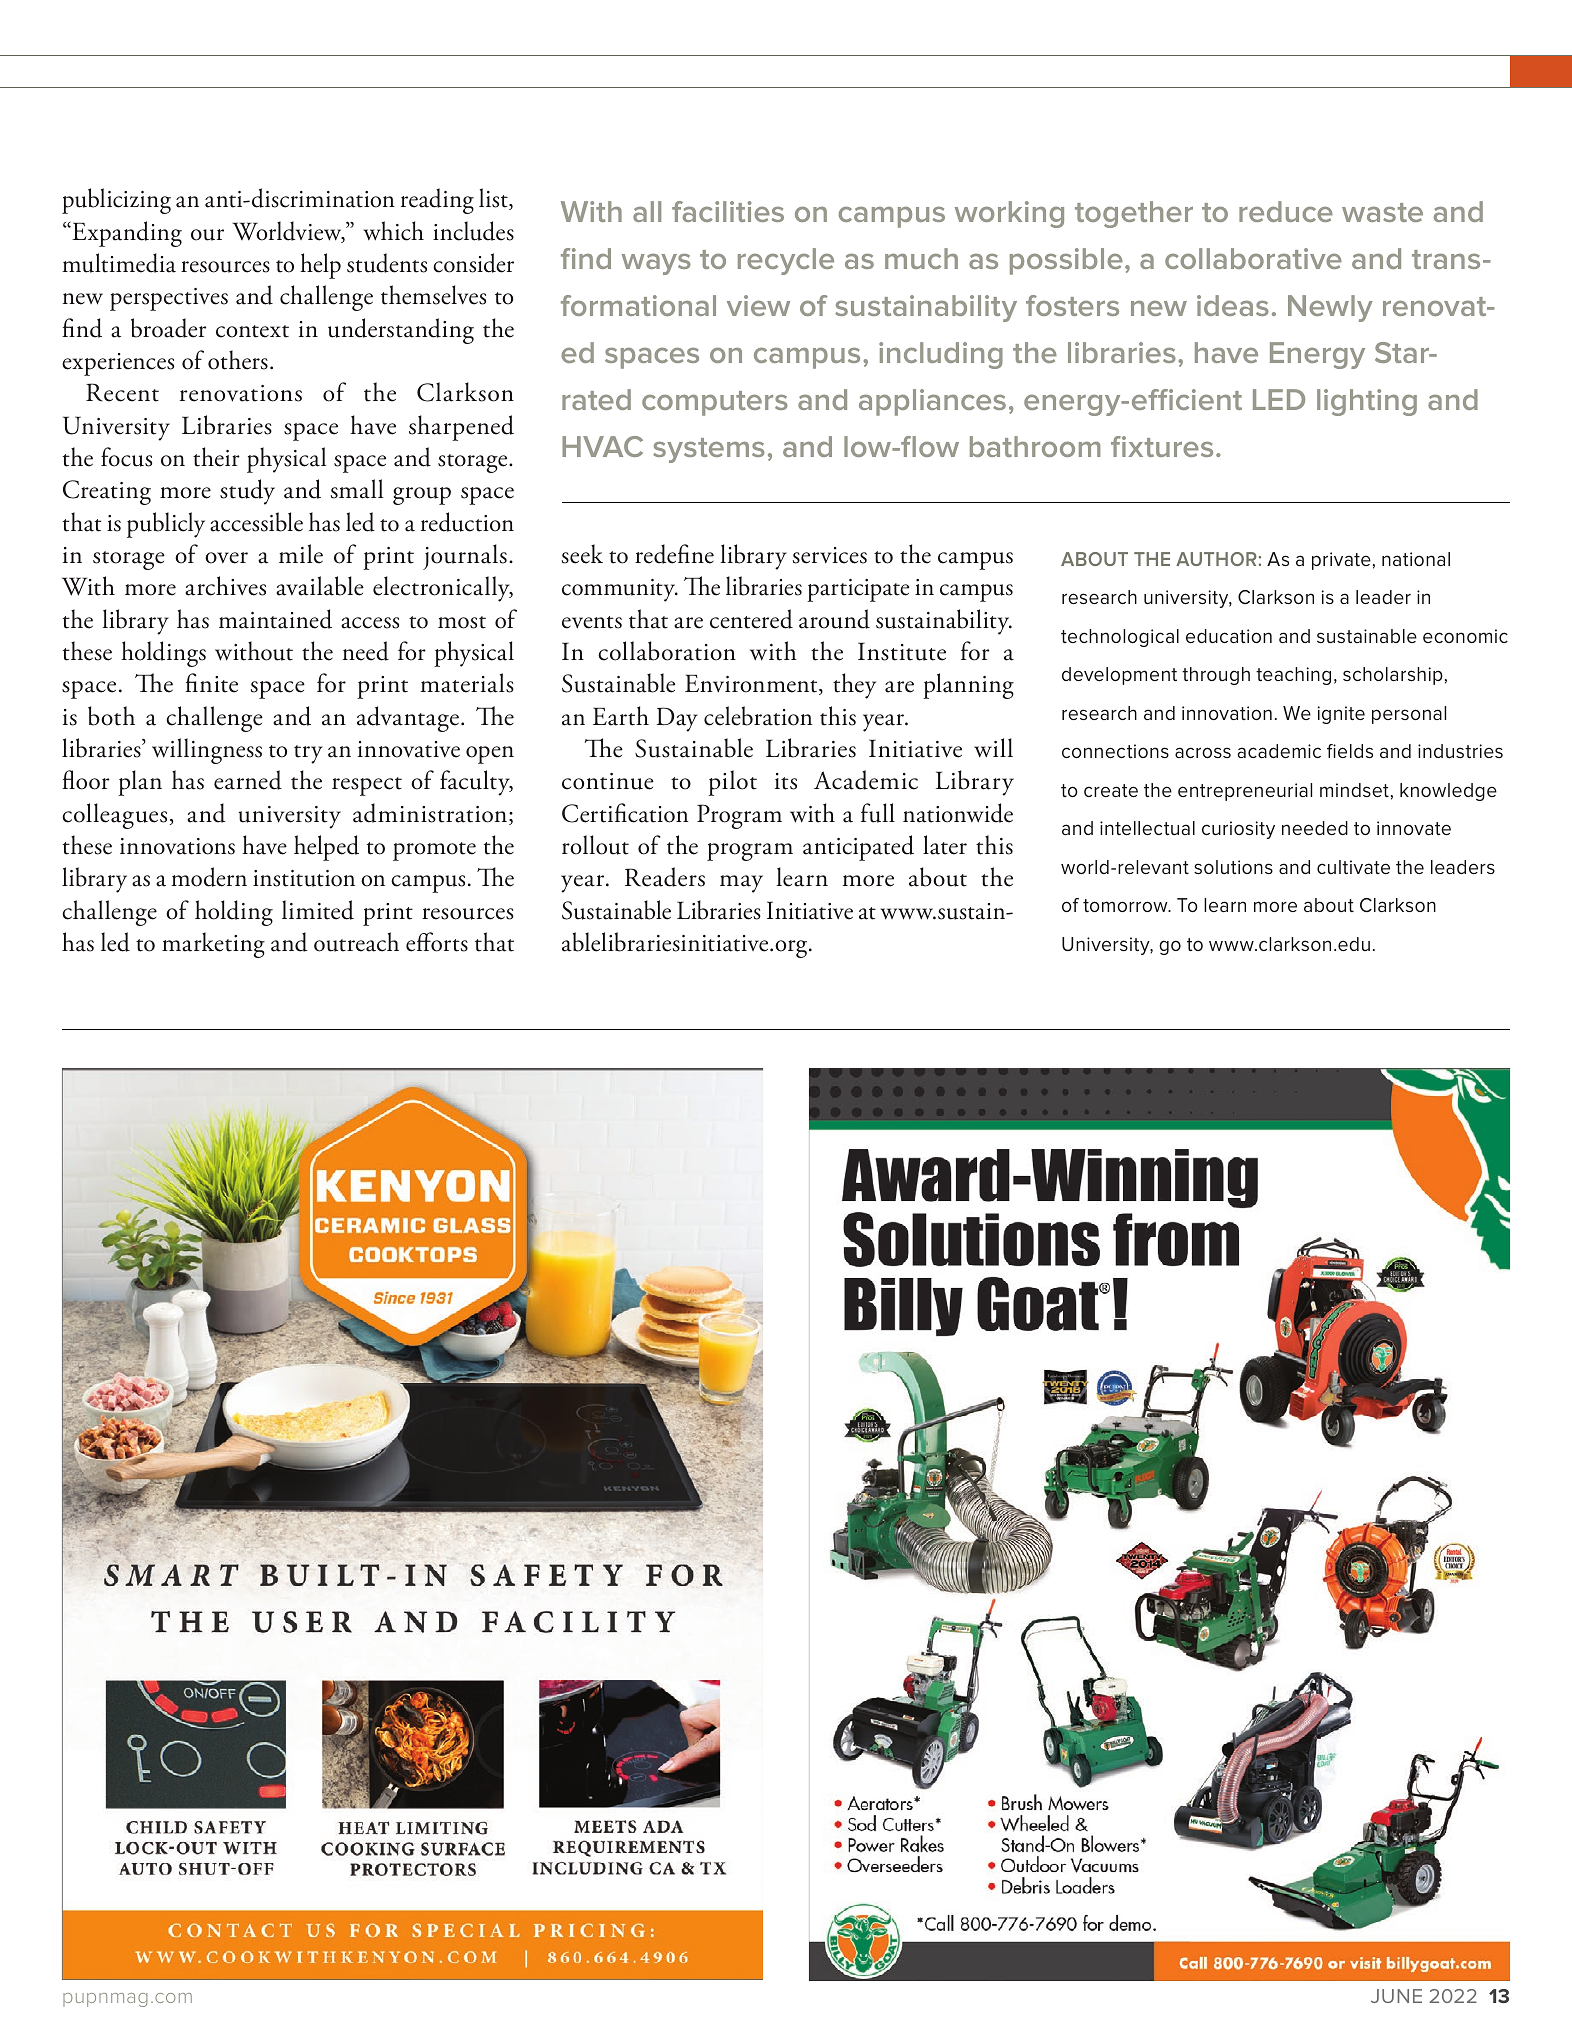  I want to click on recycle, so click(786, 261).
